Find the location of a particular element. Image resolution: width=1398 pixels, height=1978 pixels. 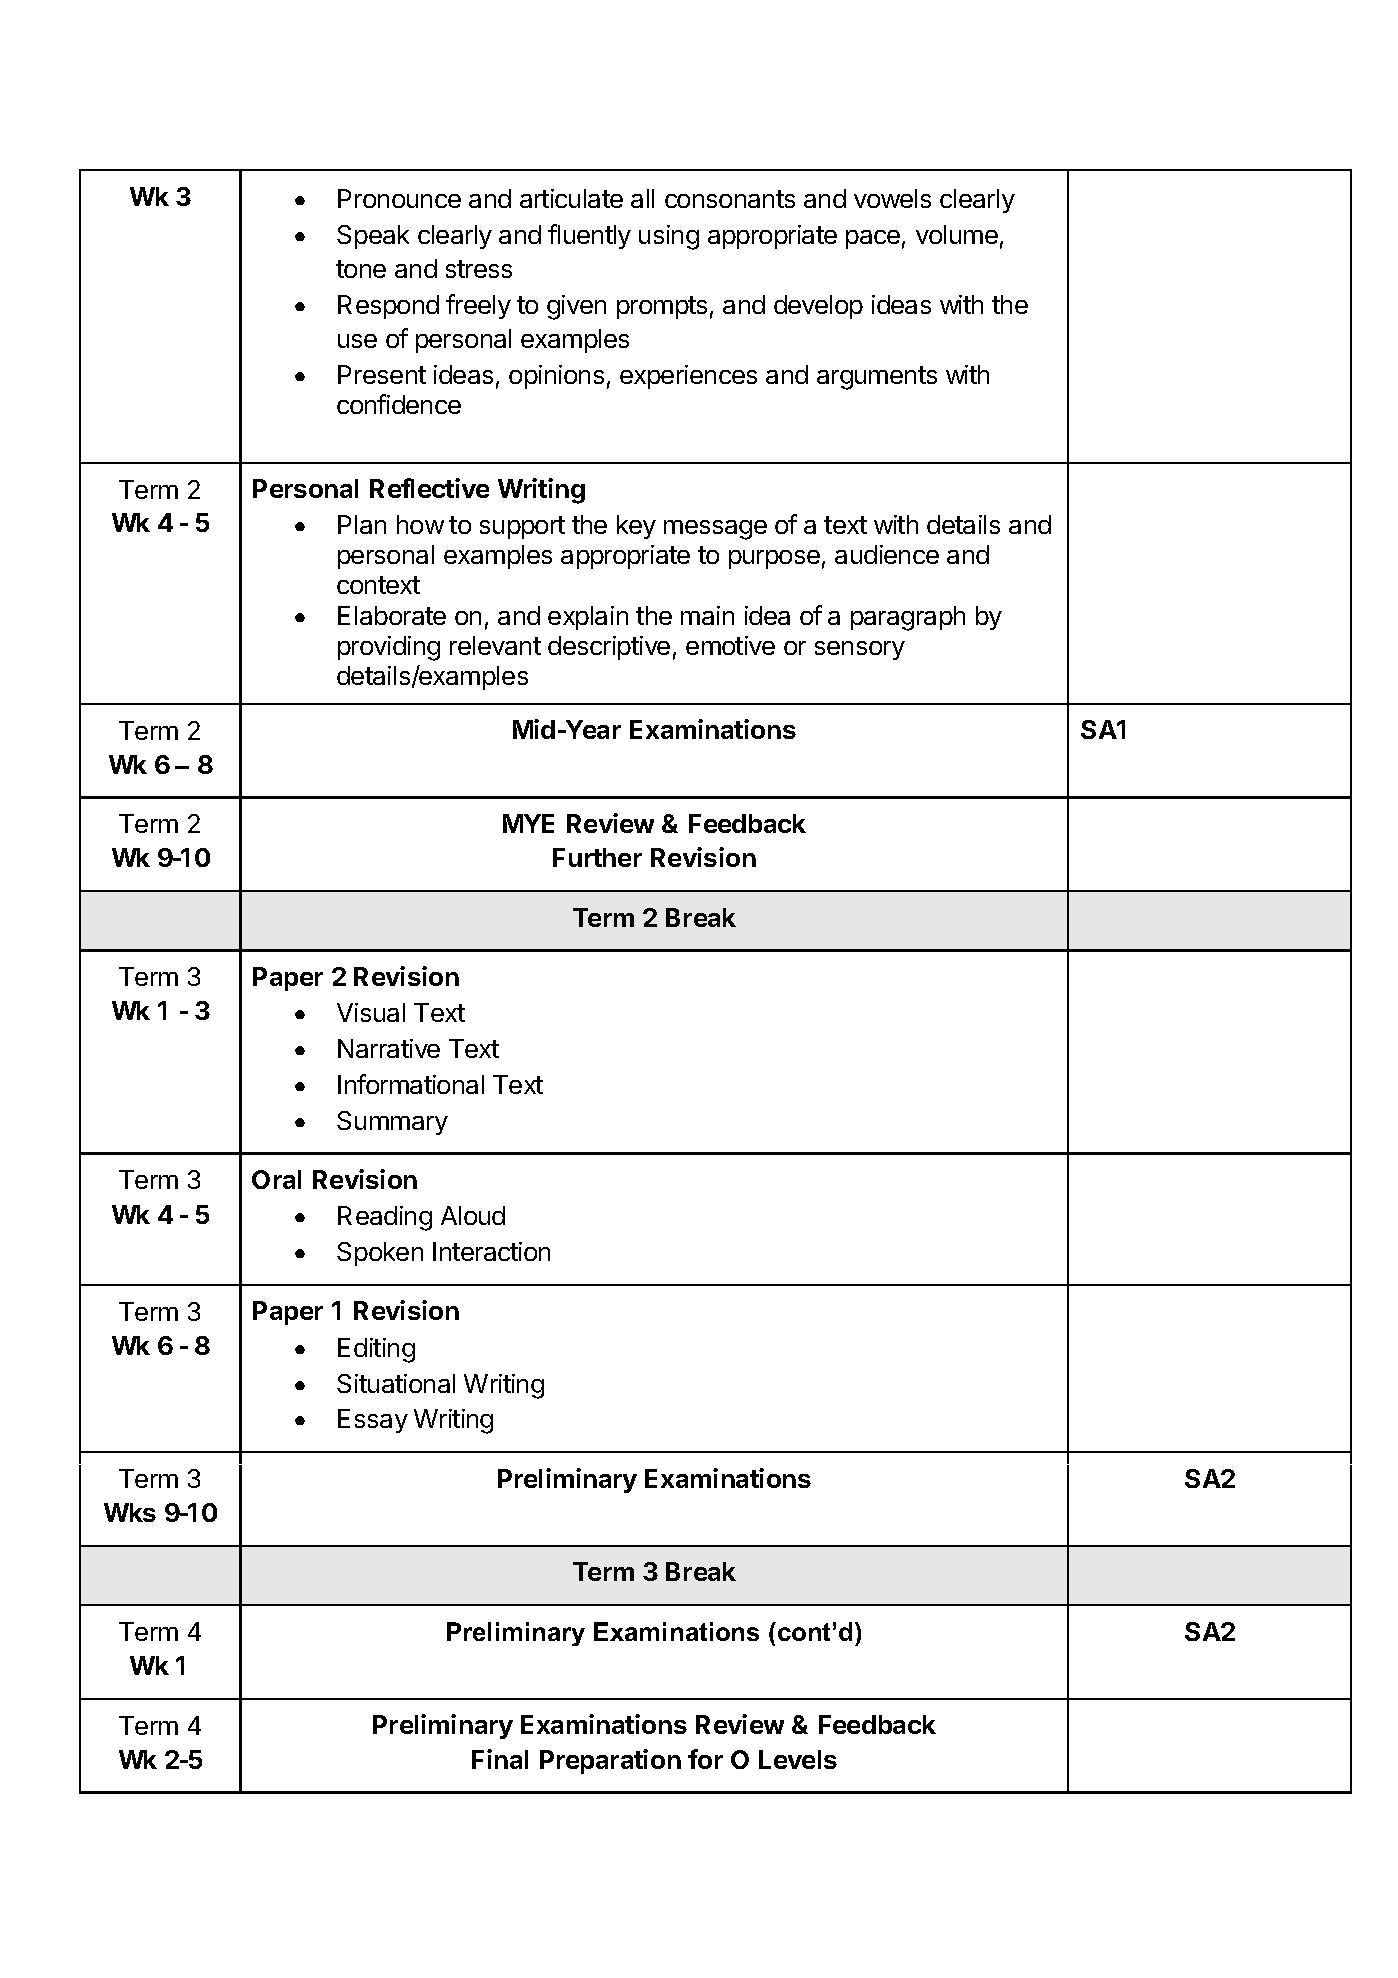

Wks is located at coordinates (130, 1512).
